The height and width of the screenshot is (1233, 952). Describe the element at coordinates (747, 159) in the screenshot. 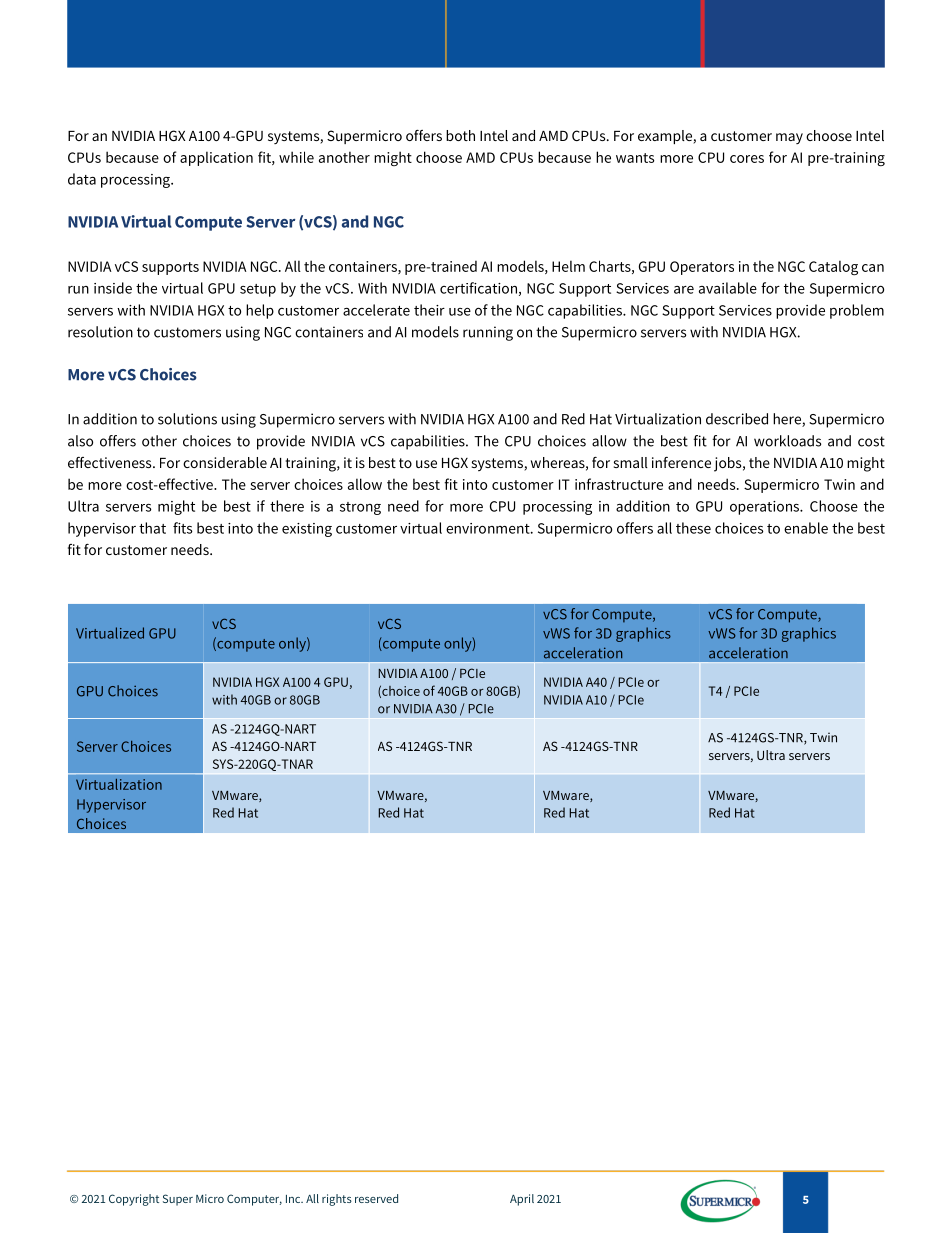

I see `cores` at that location.
